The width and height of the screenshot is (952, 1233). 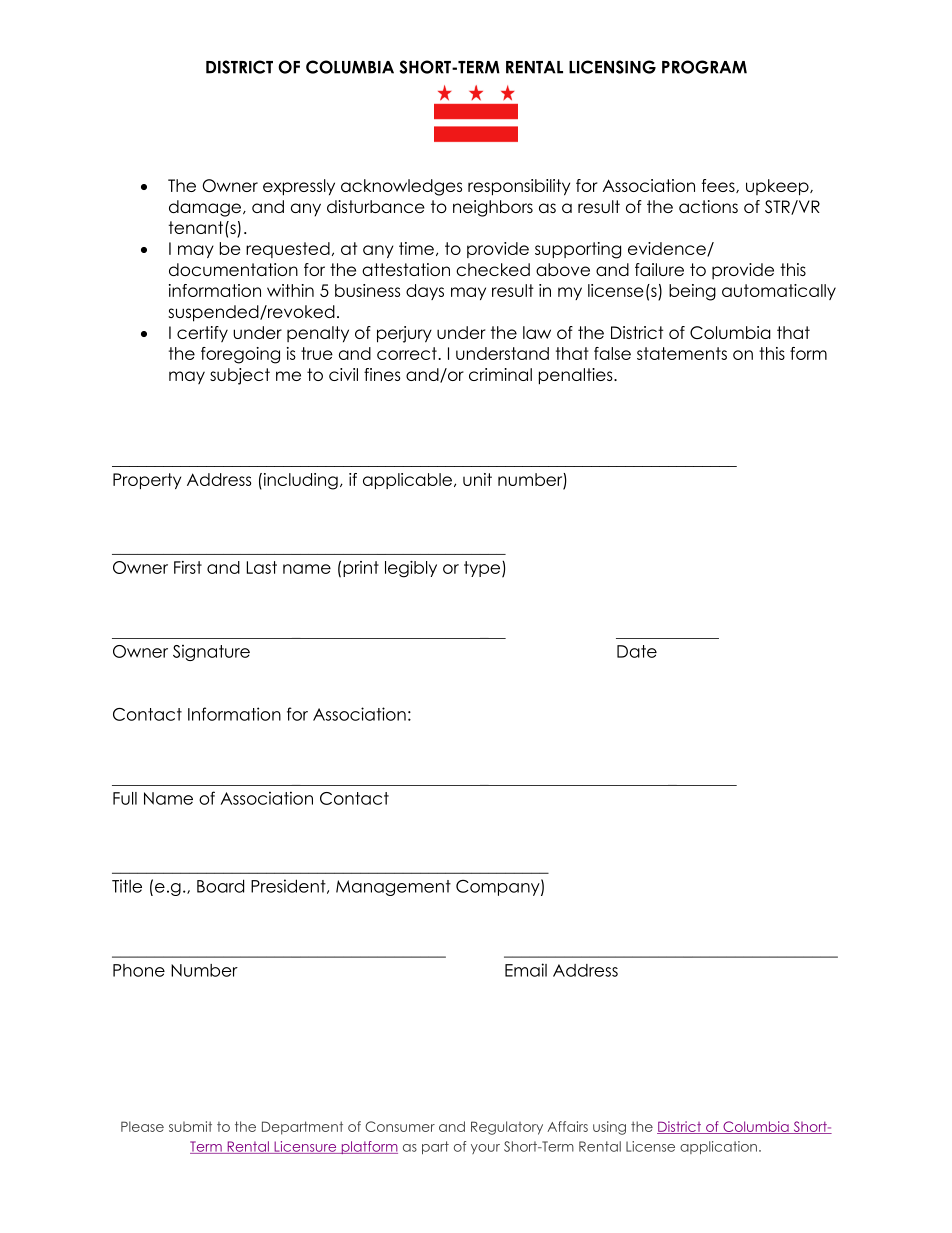 I want to click on being, so click(x=692, y=292).
